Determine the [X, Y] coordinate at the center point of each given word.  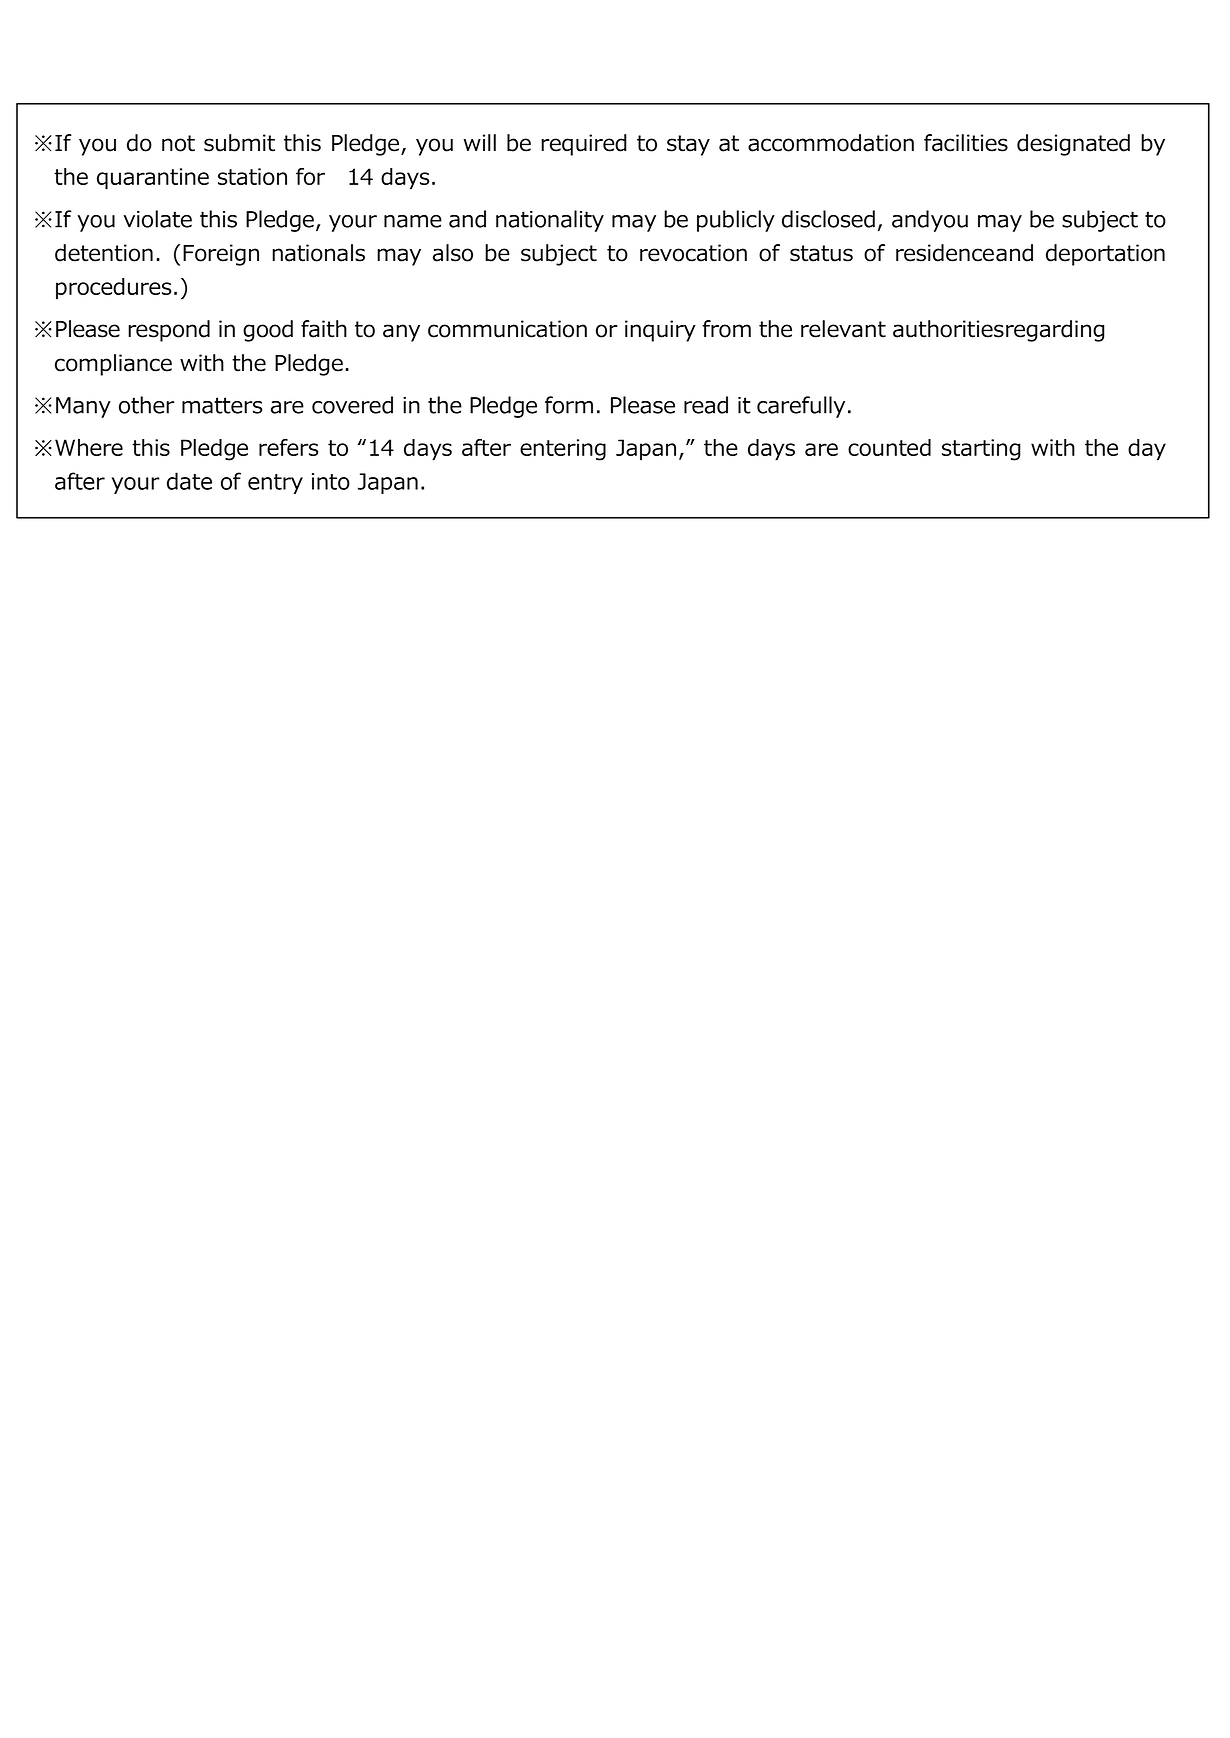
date [189, 481]
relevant [843, 329]
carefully [801, 407]
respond [169, 331]
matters [222, 405]
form [569, 405]
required [584, 145]
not [178, 143]
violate [157, 219]
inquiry [660, 331]
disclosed [828, 219]
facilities [966, 143]
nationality [550, 221]
